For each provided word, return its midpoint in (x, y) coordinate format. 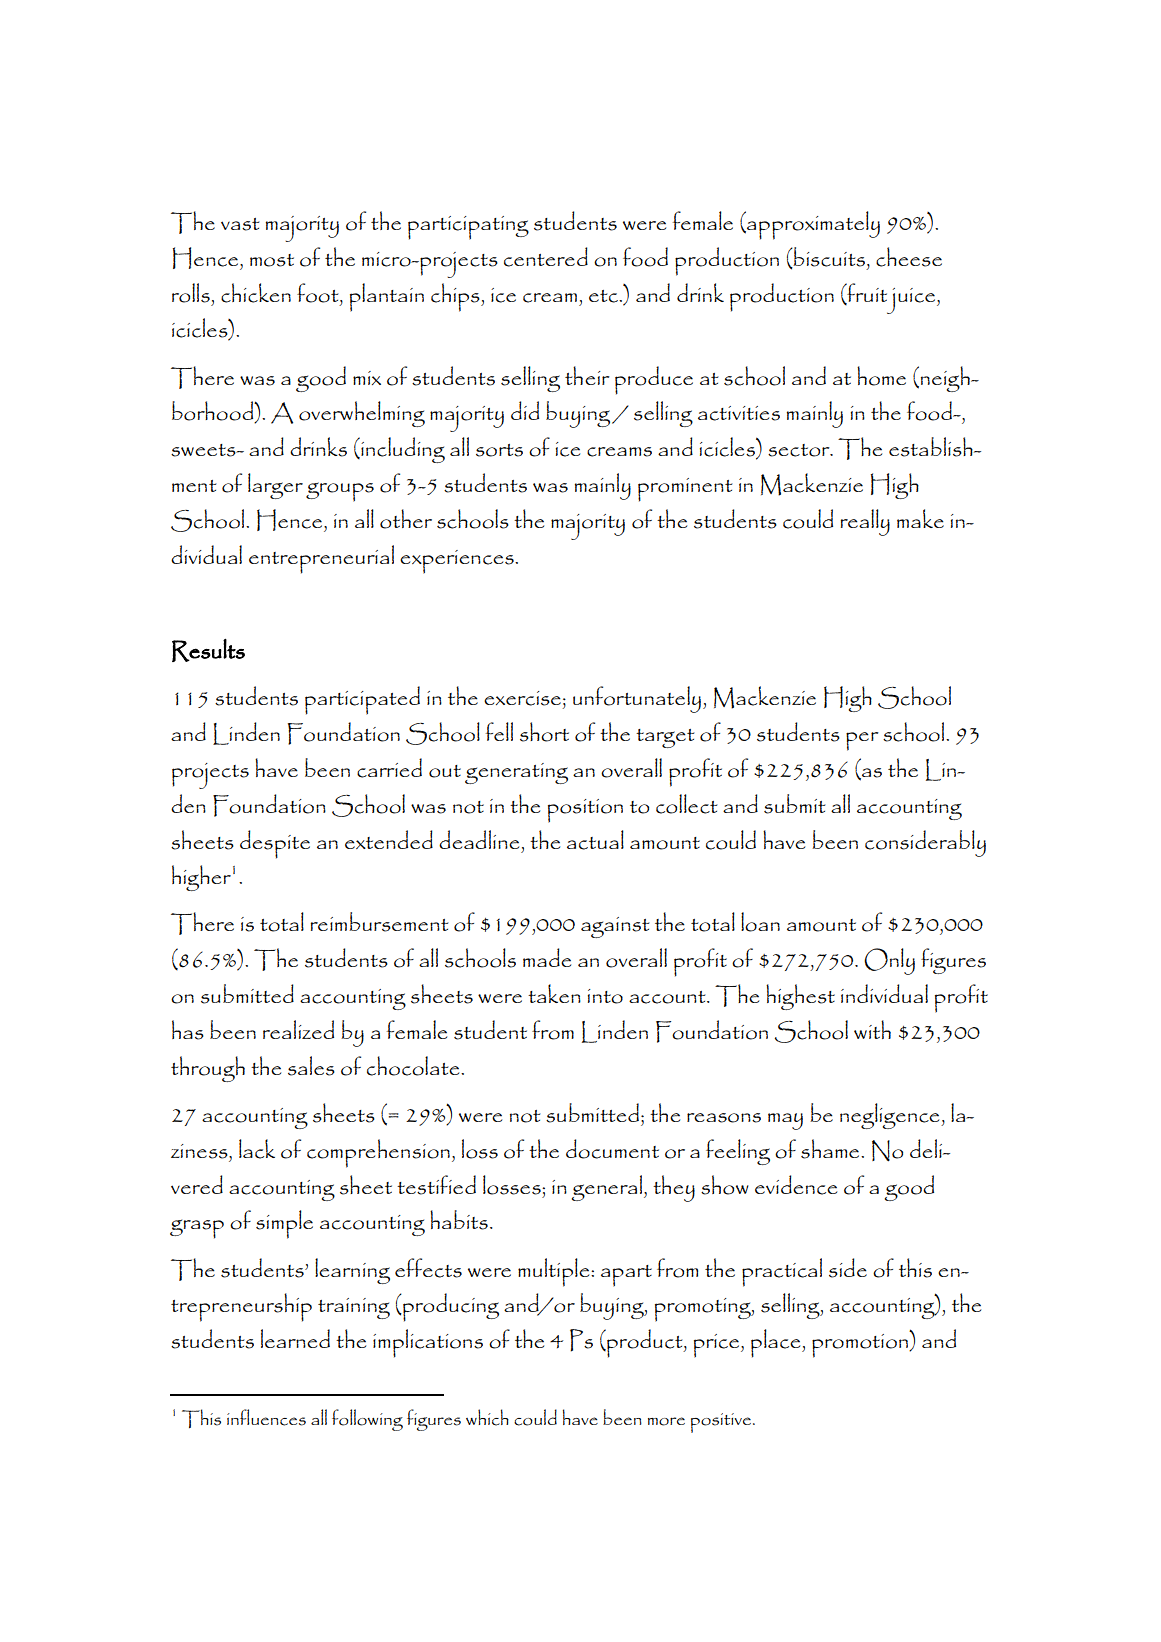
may (785, 1121)
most (272, 260)
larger (275, 486)
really (865, 522)
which (487, 1417)
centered (546, 257)
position (585, 811)
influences (266, 1417)
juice (911, 301)
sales (311, 1066)
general (608, 1188)
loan (760, 922)
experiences (458, 562)
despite (275, 844)
